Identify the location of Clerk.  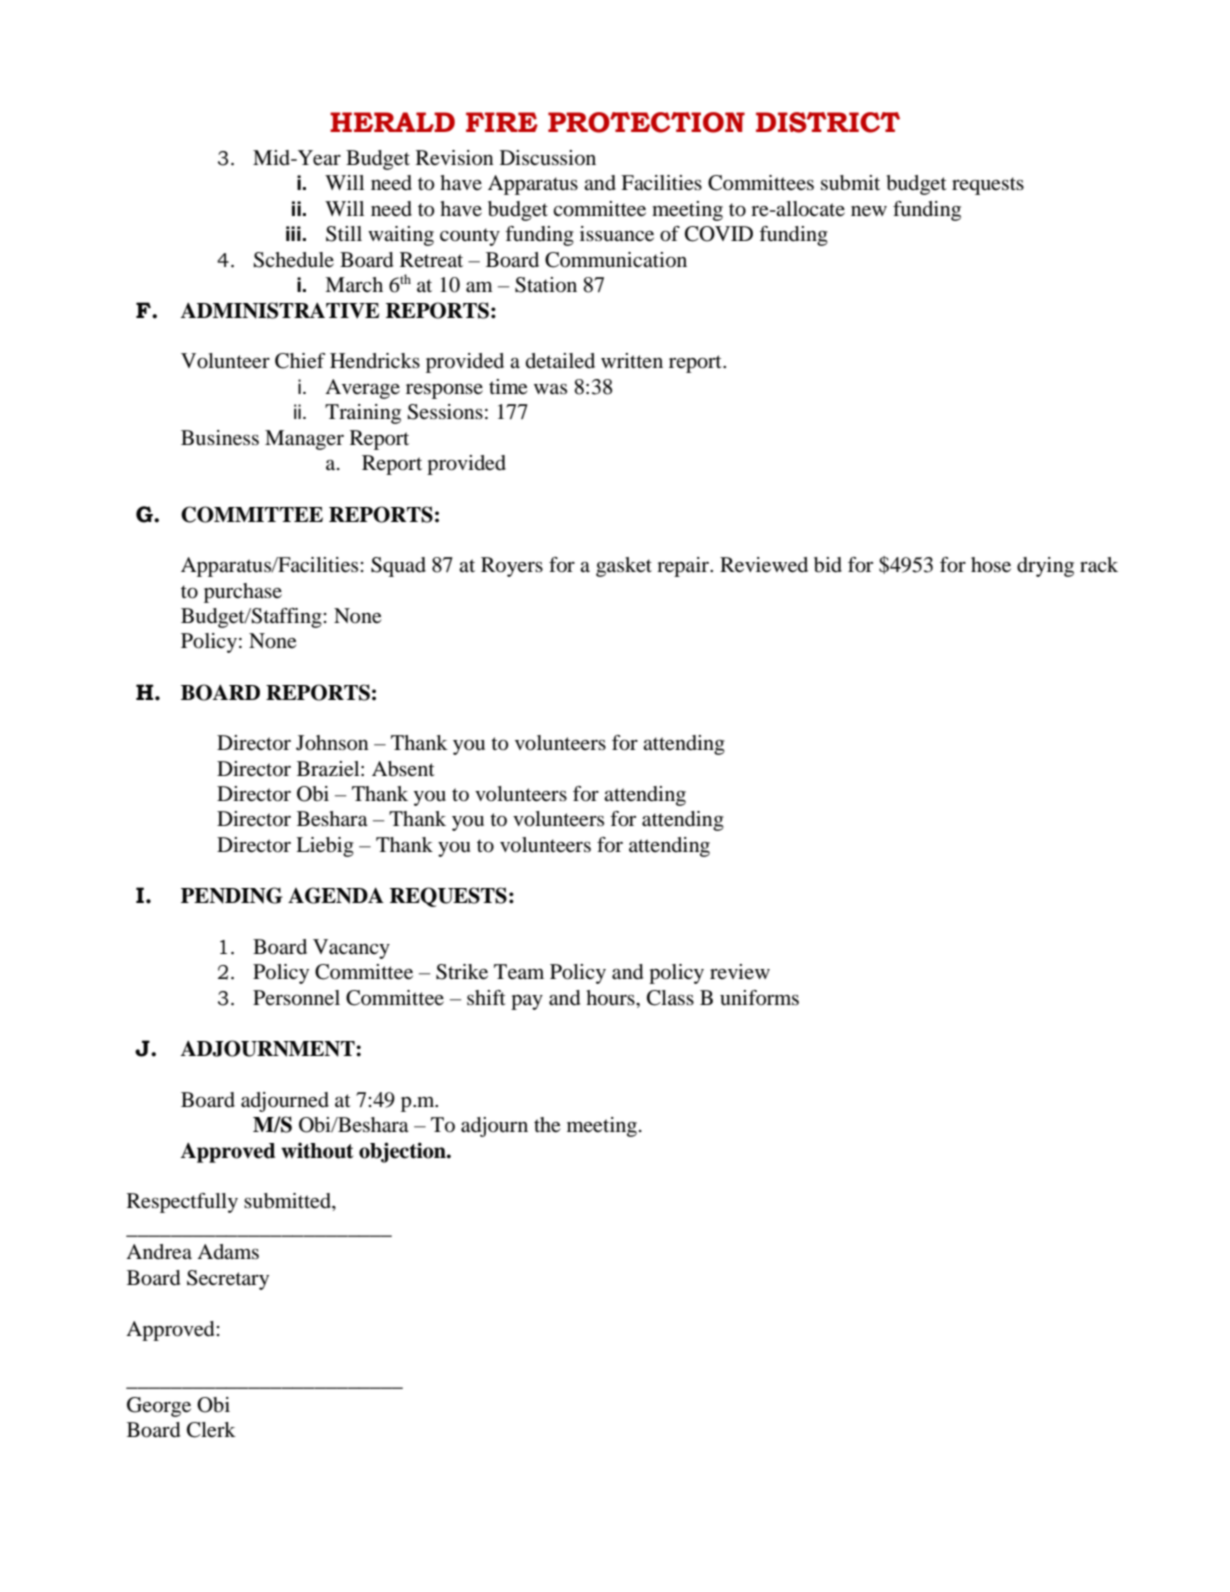
(211, 1430).
